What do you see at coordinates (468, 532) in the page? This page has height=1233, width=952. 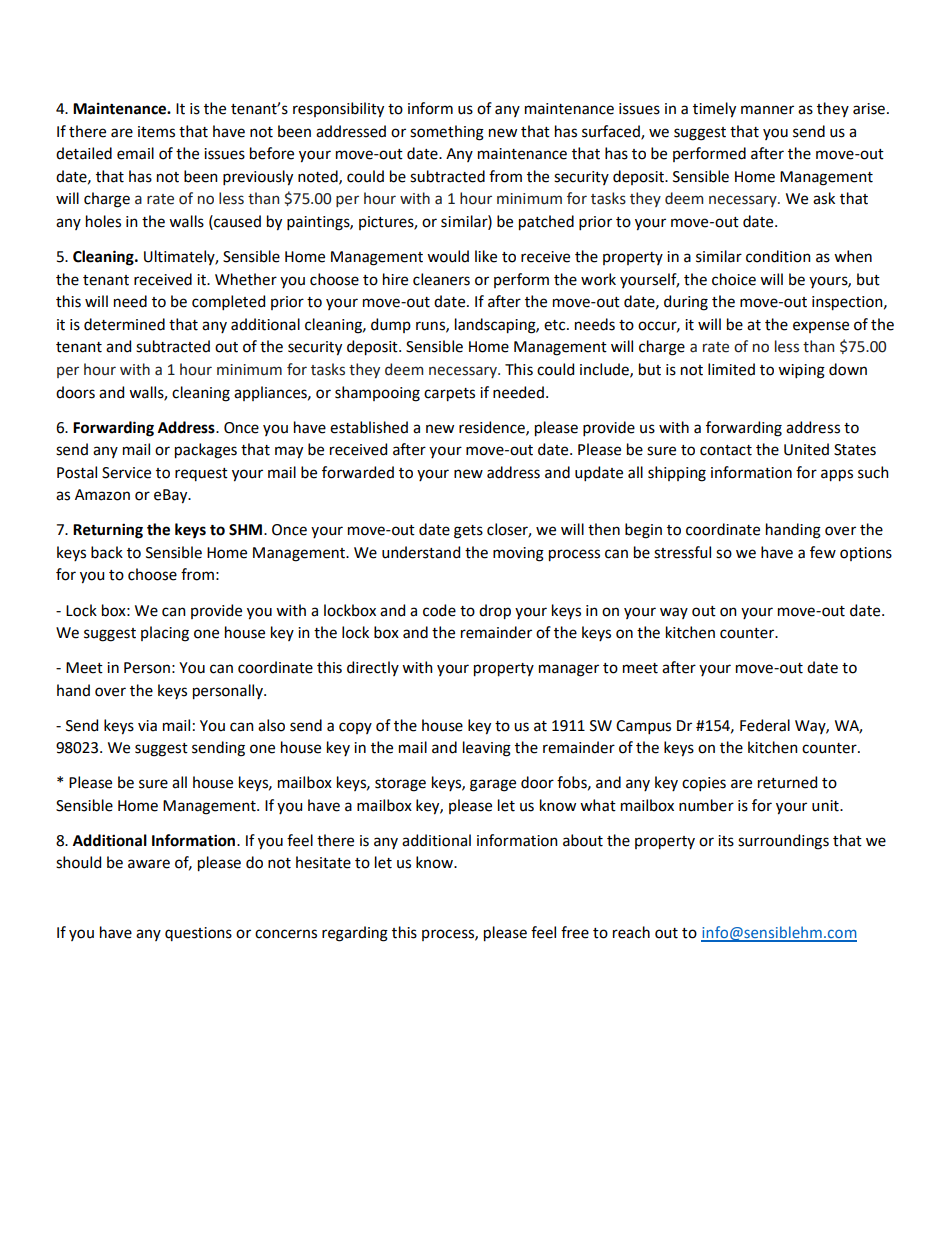 I see `gets` at bounding box center [468, 532].
